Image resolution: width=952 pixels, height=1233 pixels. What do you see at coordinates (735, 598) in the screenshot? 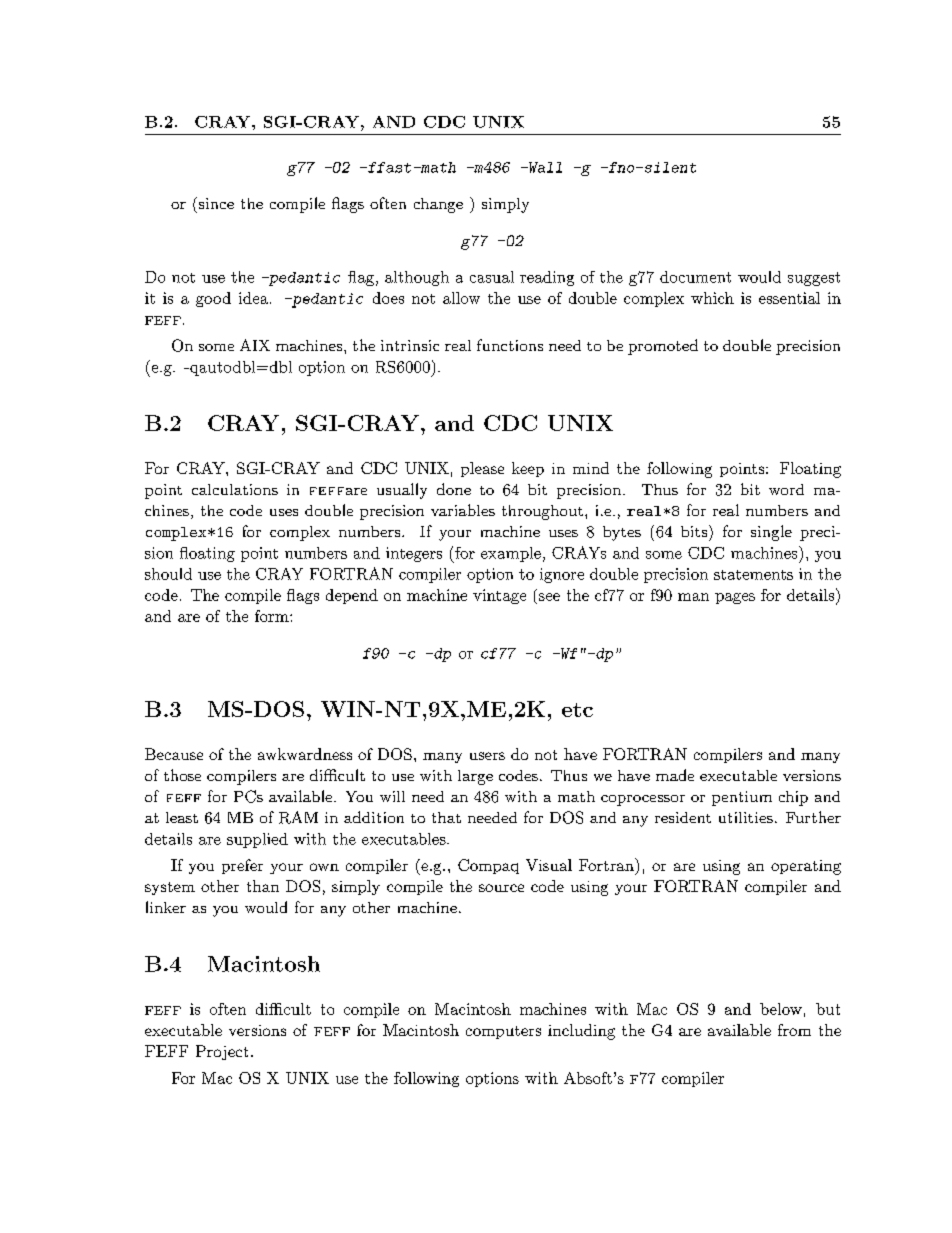
I see `pages` at bounding box center [735, 598].
